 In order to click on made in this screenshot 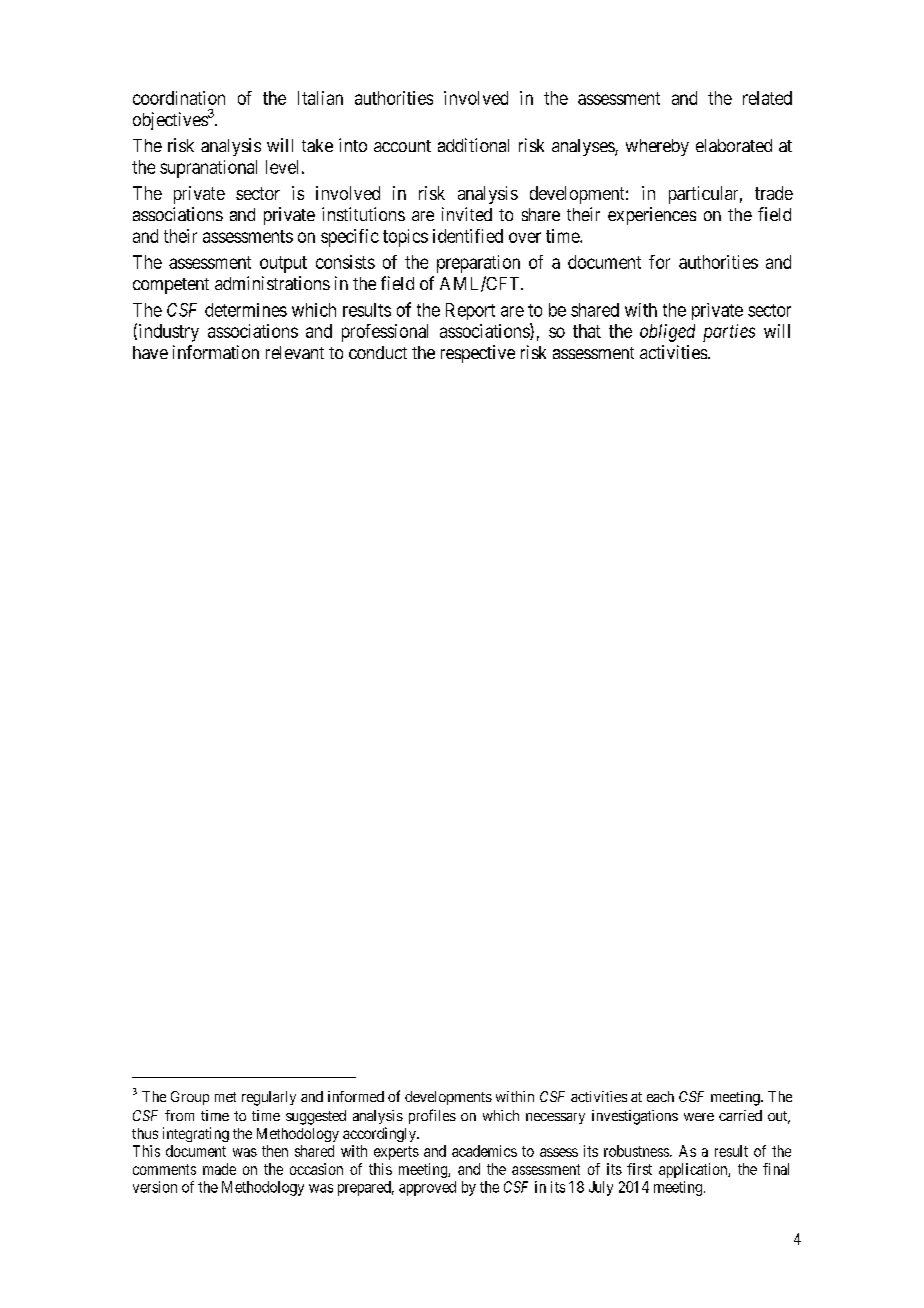, I will do `click(219, 1169)`.
